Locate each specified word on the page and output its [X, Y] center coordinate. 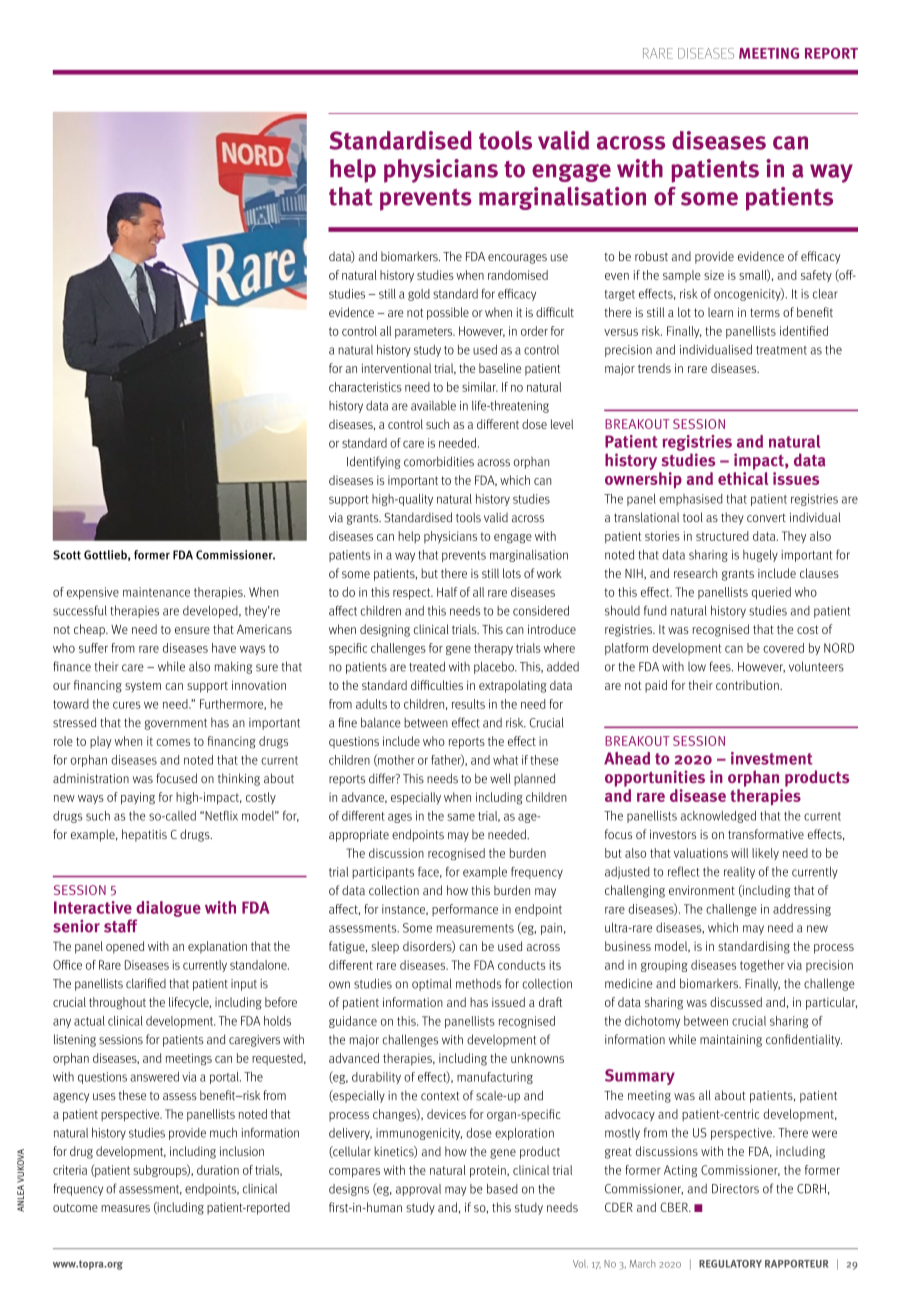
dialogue [168, 909]
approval [418, 1190]
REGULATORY [730, 1264]
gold [419, 295]
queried [771, 593]
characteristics [365, 387]
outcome [75, 1207]
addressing [802, 910]
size [714, 275]
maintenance [156, 592]
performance [465, 910]
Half [447, 592]
